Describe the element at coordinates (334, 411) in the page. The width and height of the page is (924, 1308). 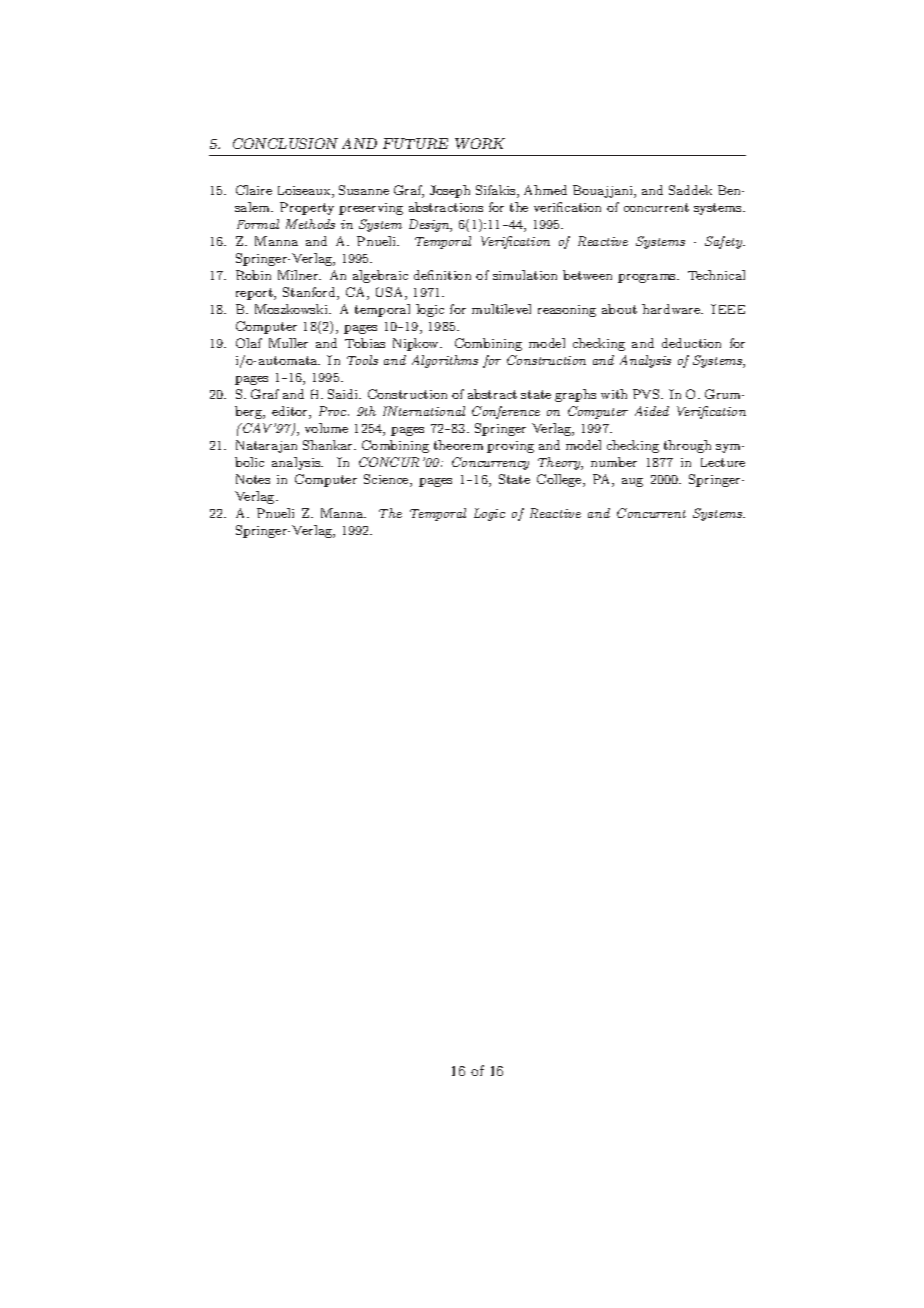
I see `Proc` at that location.
